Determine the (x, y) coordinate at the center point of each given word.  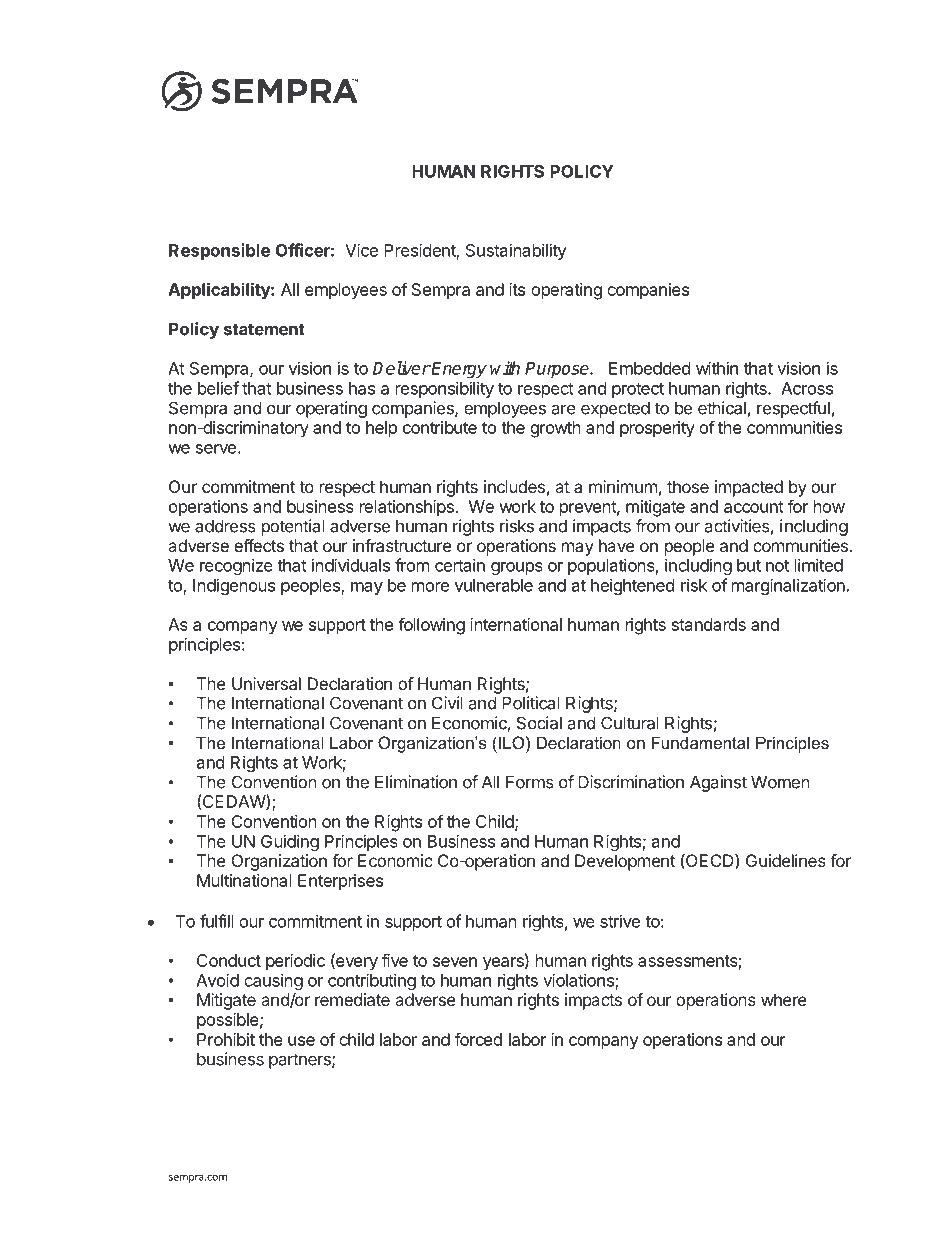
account (754, 507)
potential (293, 527)
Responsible (219, 251)
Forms (530, 782)
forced (478, 1039)
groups (517, 568)
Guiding (290, 842)
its (517, 289)
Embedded (649, 368)
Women (780, 782)
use (301, 1041)
